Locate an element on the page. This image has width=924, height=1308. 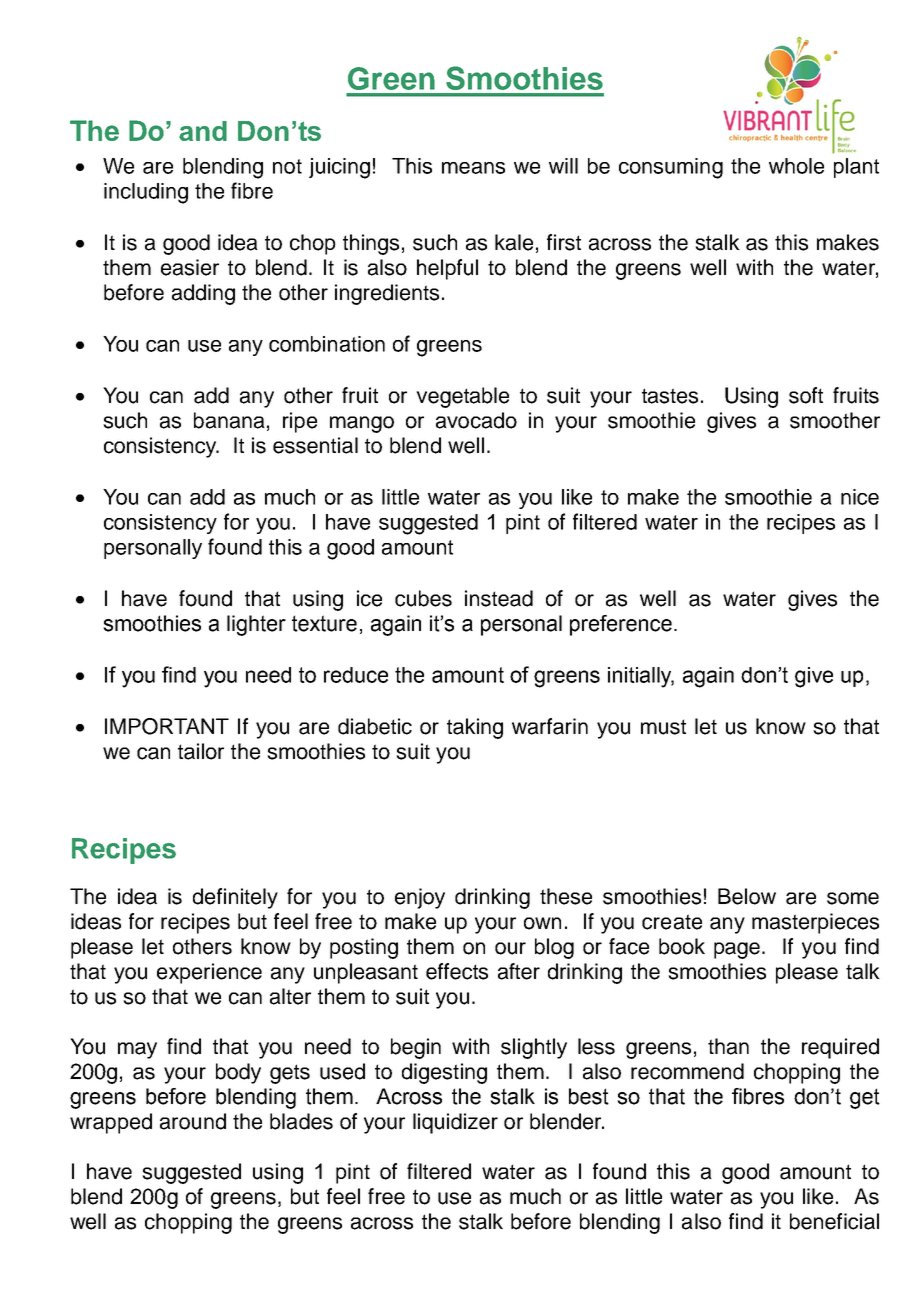
banana is located at coordinates (229, 420).
